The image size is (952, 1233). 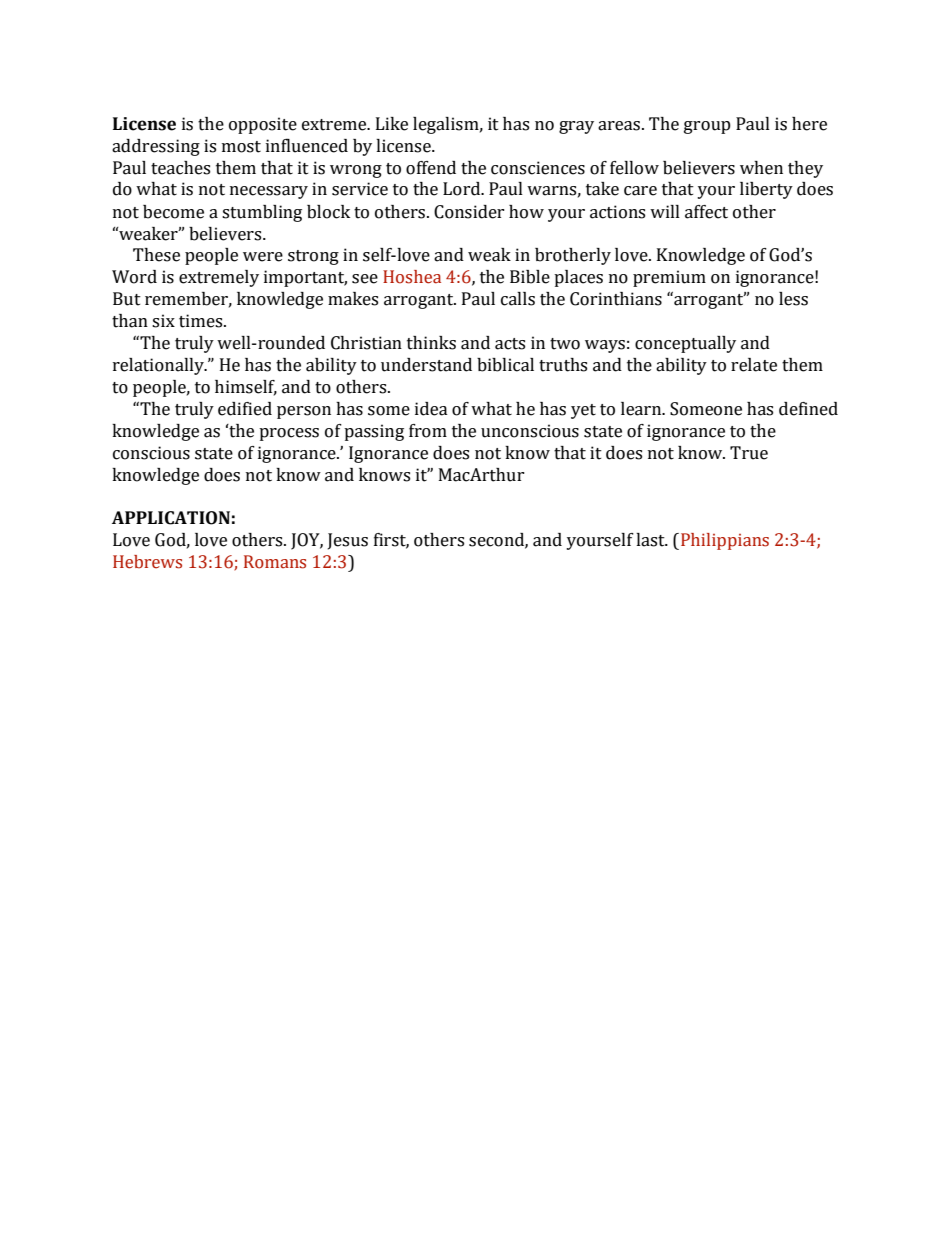 I want to click on These, so click(x=156, y=255).
